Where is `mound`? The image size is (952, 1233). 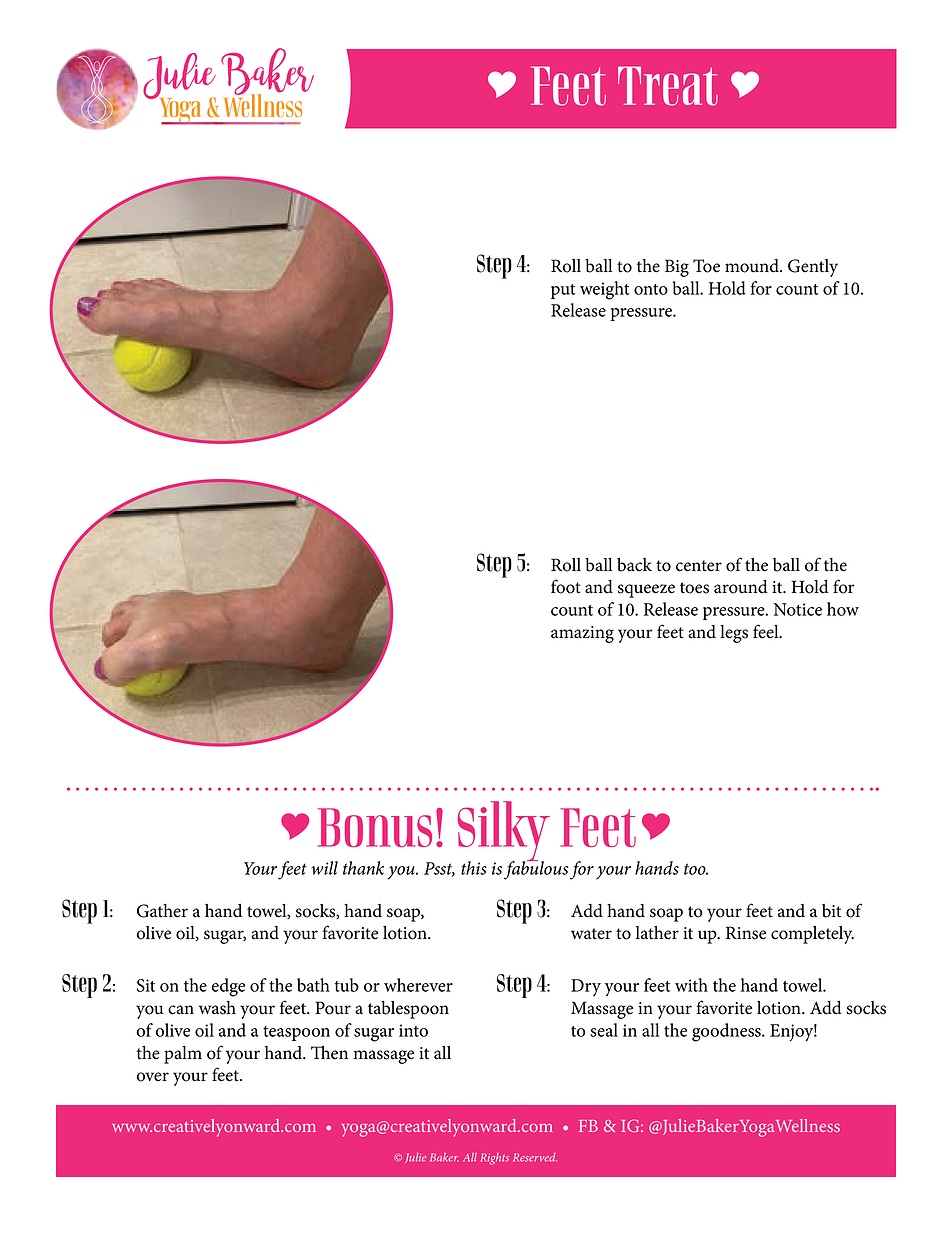 mound is located at coordinates (753, 266).
